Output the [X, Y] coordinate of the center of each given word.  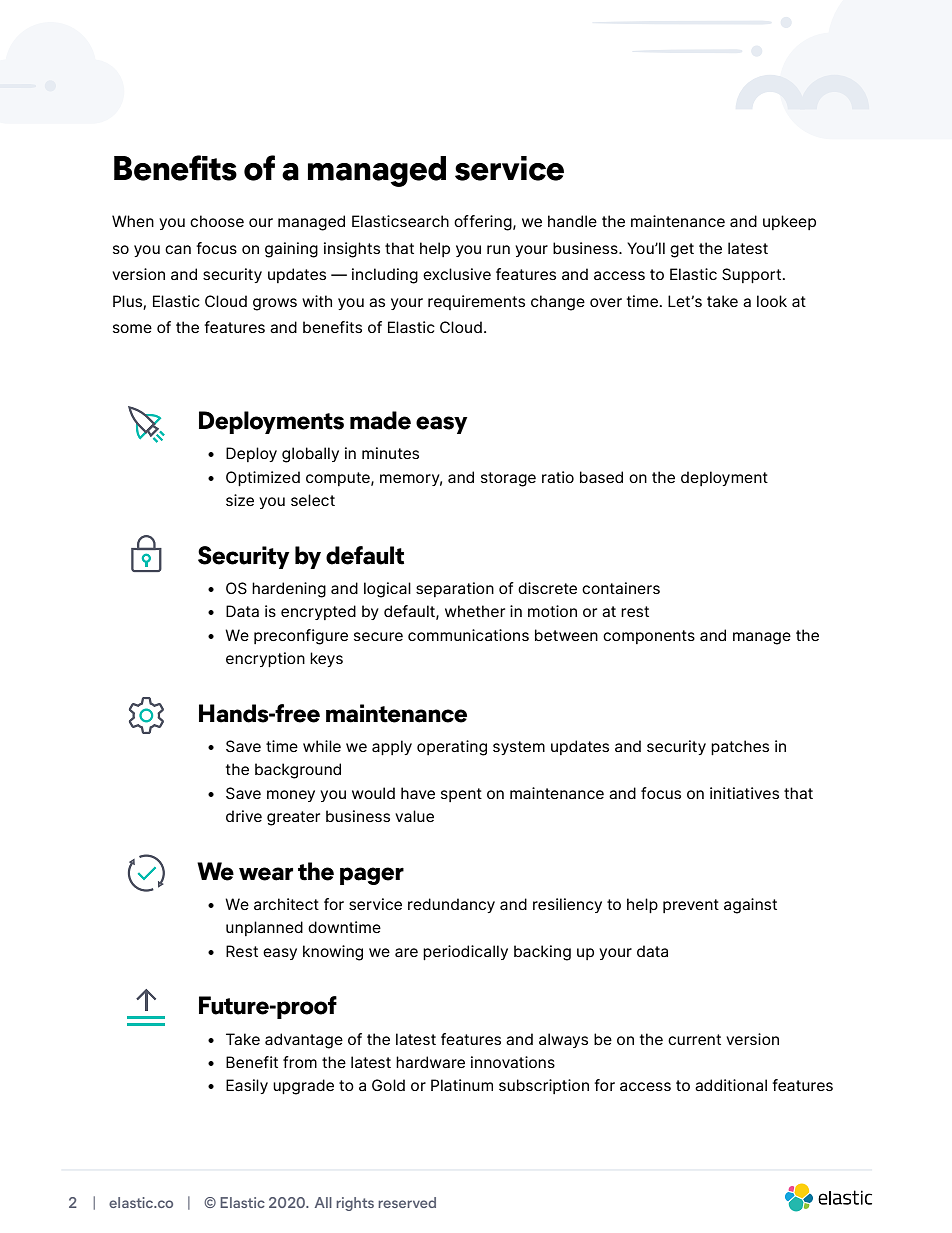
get [682, 250]
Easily [247, 1086]
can [178, 249]
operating [452, 748]
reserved [407, 1202]
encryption [265, 659]
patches [740, 747]
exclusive [457, 274]
